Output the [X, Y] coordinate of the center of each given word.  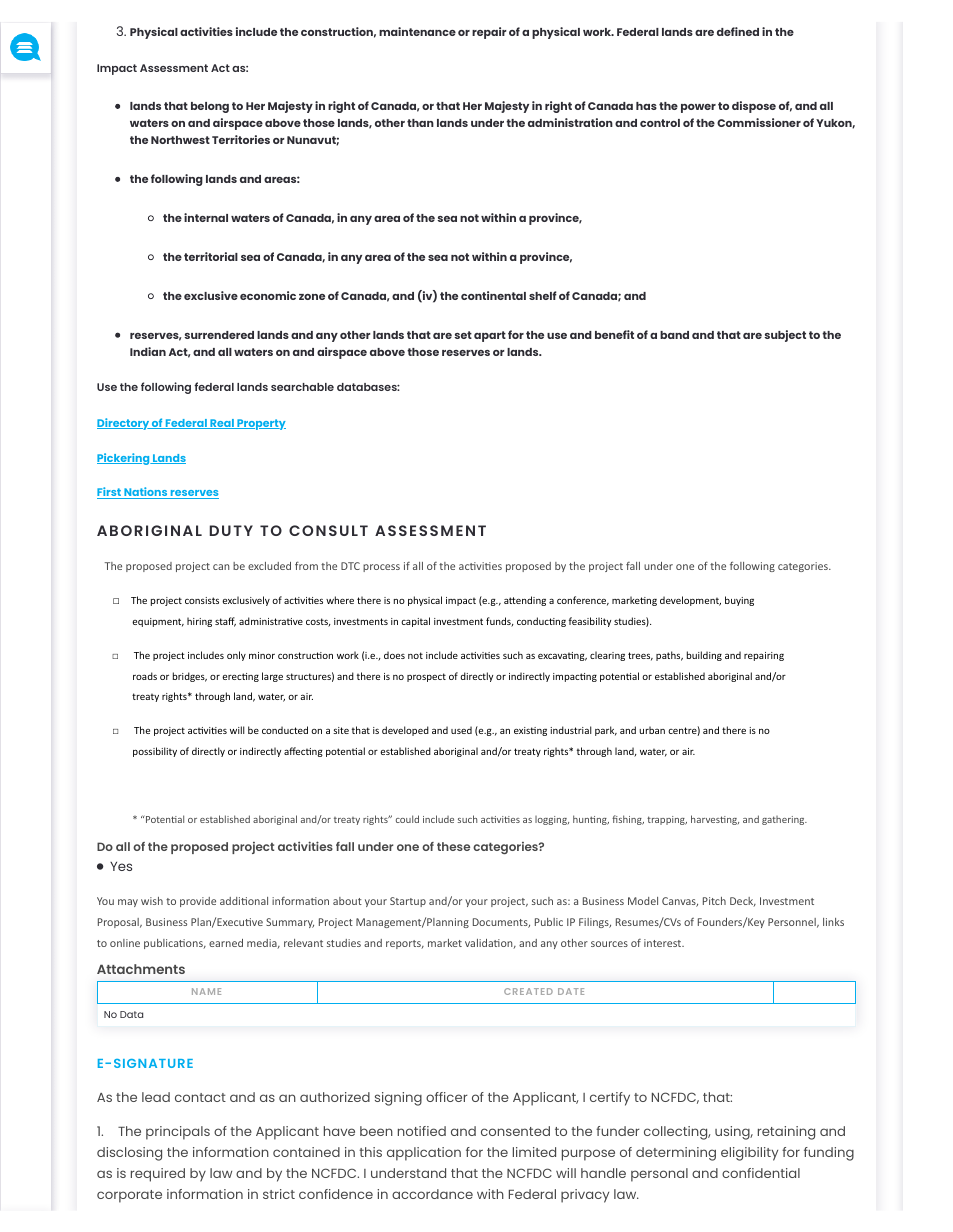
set [463, 335]
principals [178, 1133]
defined [738, 31]
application [424, 1154]
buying [739, 601]
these [453, 846]
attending [525, 601]
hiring [199, 622]
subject [785, 336]
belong [210, 107]
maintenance [417, 31]
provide [198, 902]
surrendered [219, 335]
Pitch [714, 901]
